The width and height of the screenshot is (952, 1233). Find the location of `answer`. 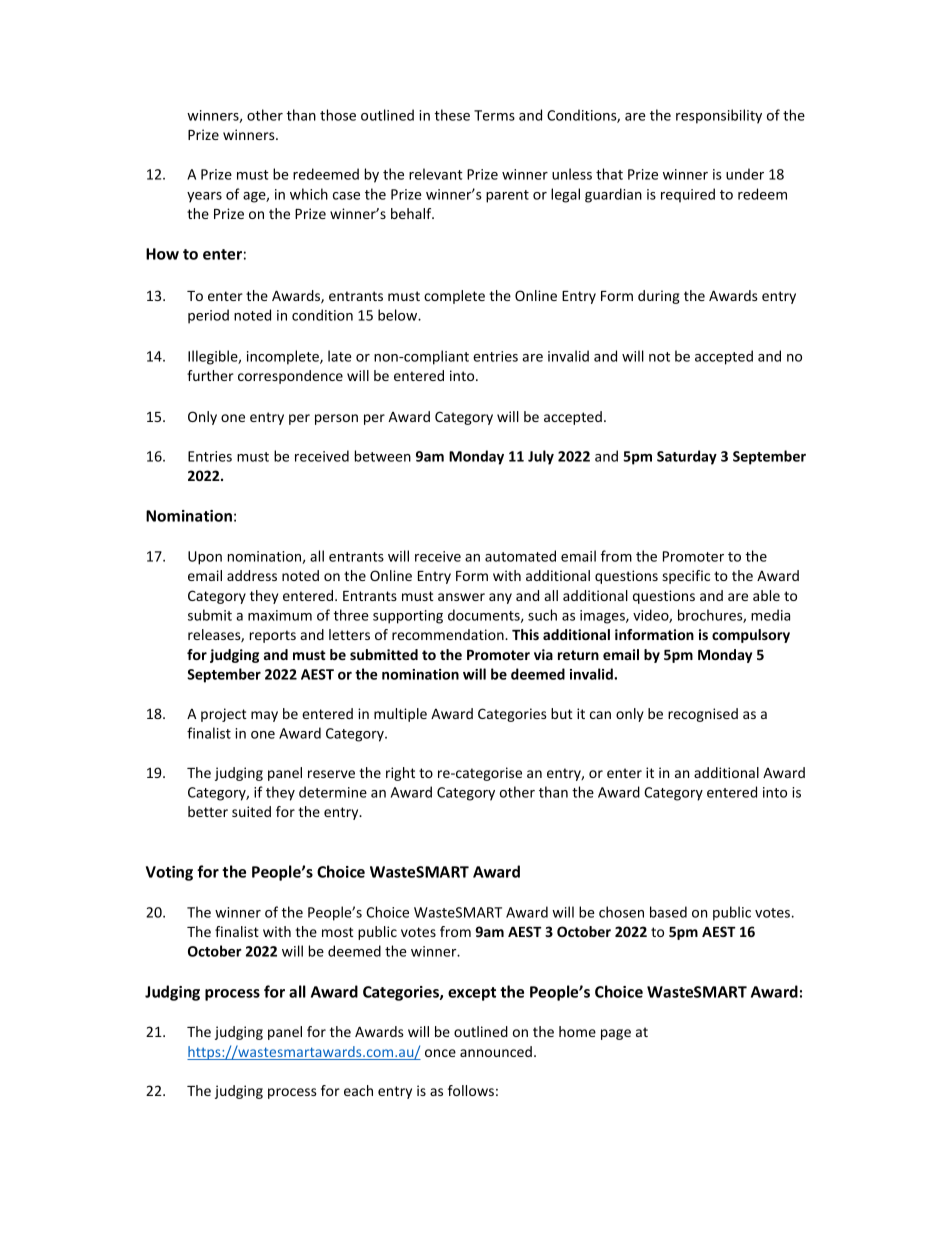

answer is located at coordinates (461, 597).
